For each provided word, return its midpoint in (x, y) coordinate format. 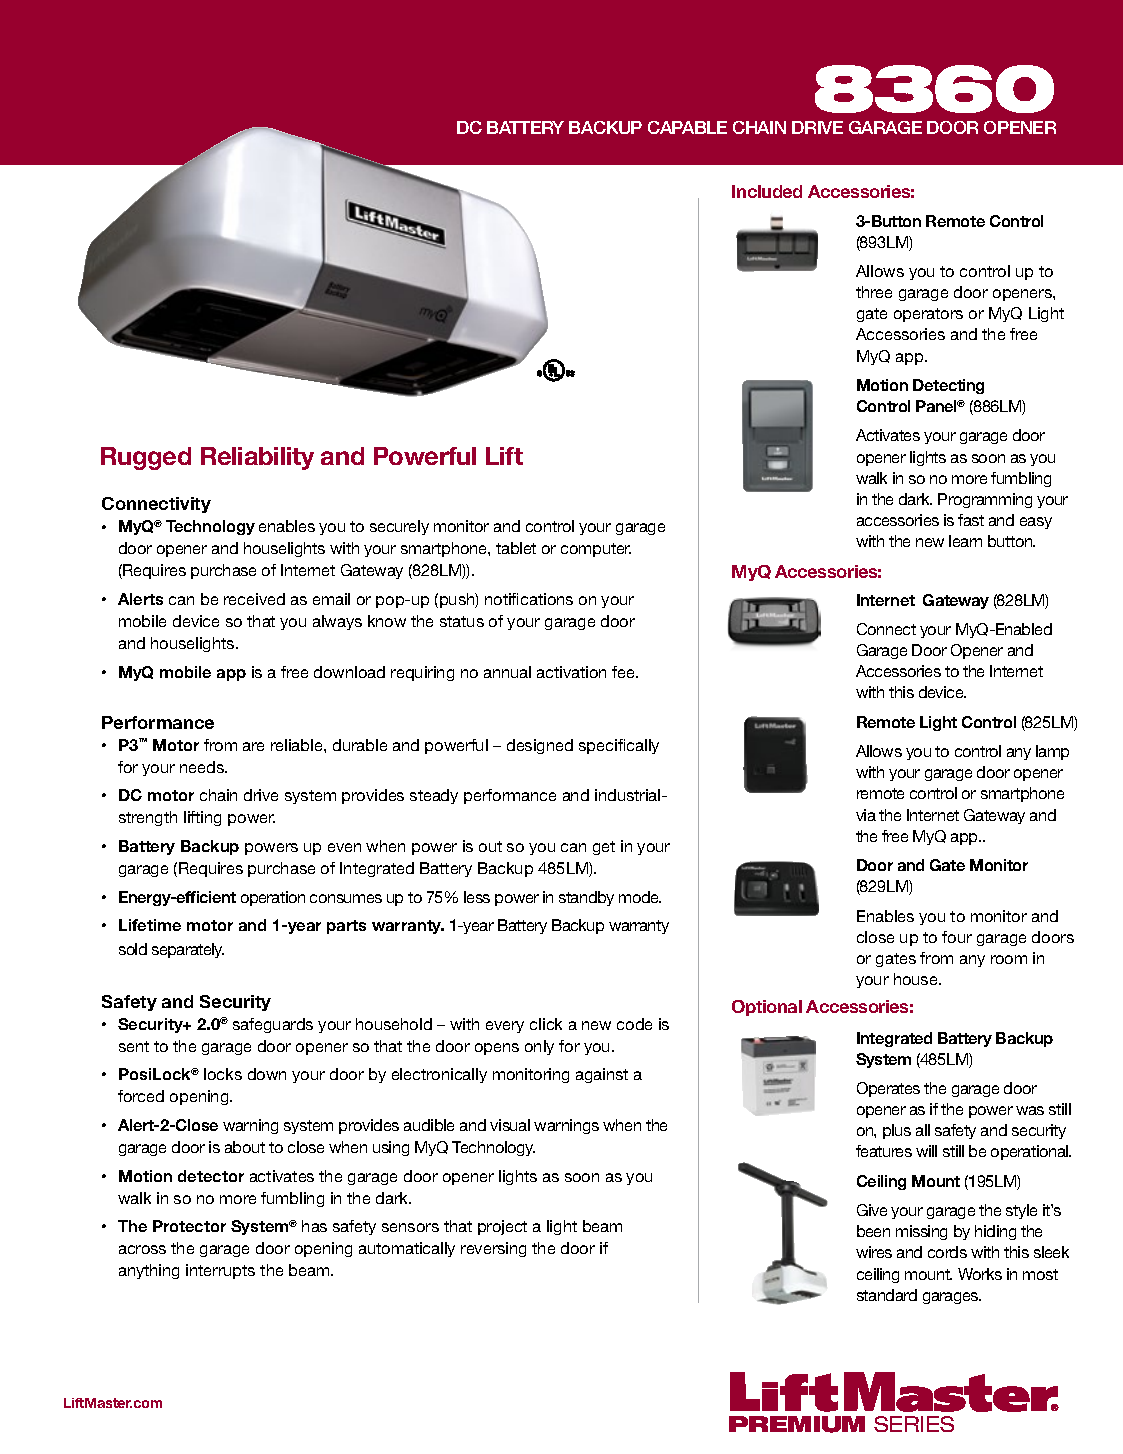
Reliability (257, 458)
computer (596, 550)
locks (223, 1074)
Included (767, 191)
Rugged (146, 458)
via (866, 815)
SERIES (914, 1424)
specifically (619, 746)
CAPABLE (687, 127)
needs (203, 767)
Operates (888, 1089)
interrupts (220, 1271)
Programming (985, 500)
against (602, 1075)
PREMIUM (797, 1424)
